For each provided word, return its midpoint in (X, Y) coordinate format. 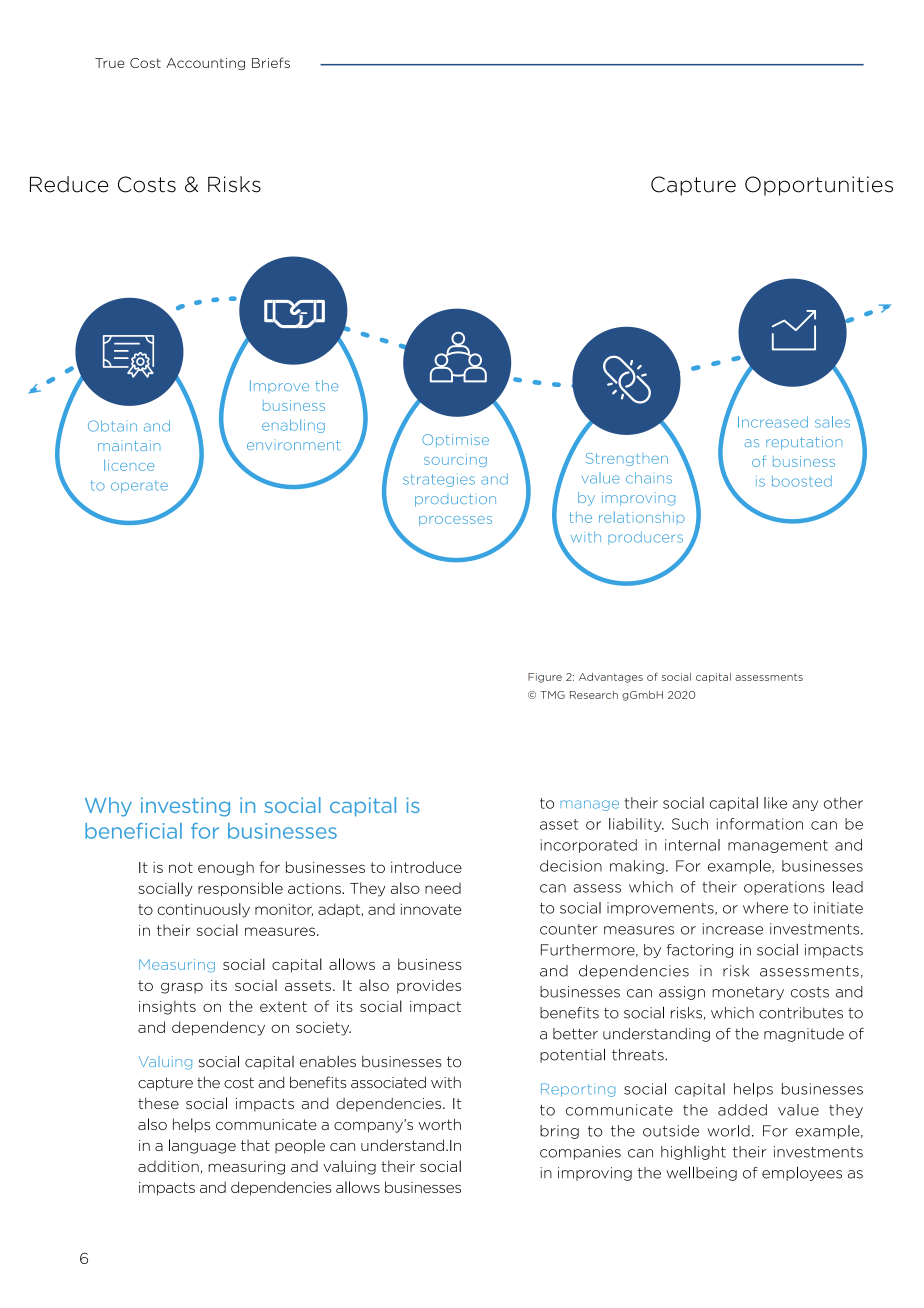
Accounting (205, 64)
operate (139, 486)
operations (784, 888)
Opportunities (819, 186)
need (443, 888)
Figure (545, 678)
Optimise (455, 440)
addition (168, 1166)
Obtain (112, 426)
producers (645, 538)
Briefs (271, 62)
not (181, 867)
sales (832, 422)
